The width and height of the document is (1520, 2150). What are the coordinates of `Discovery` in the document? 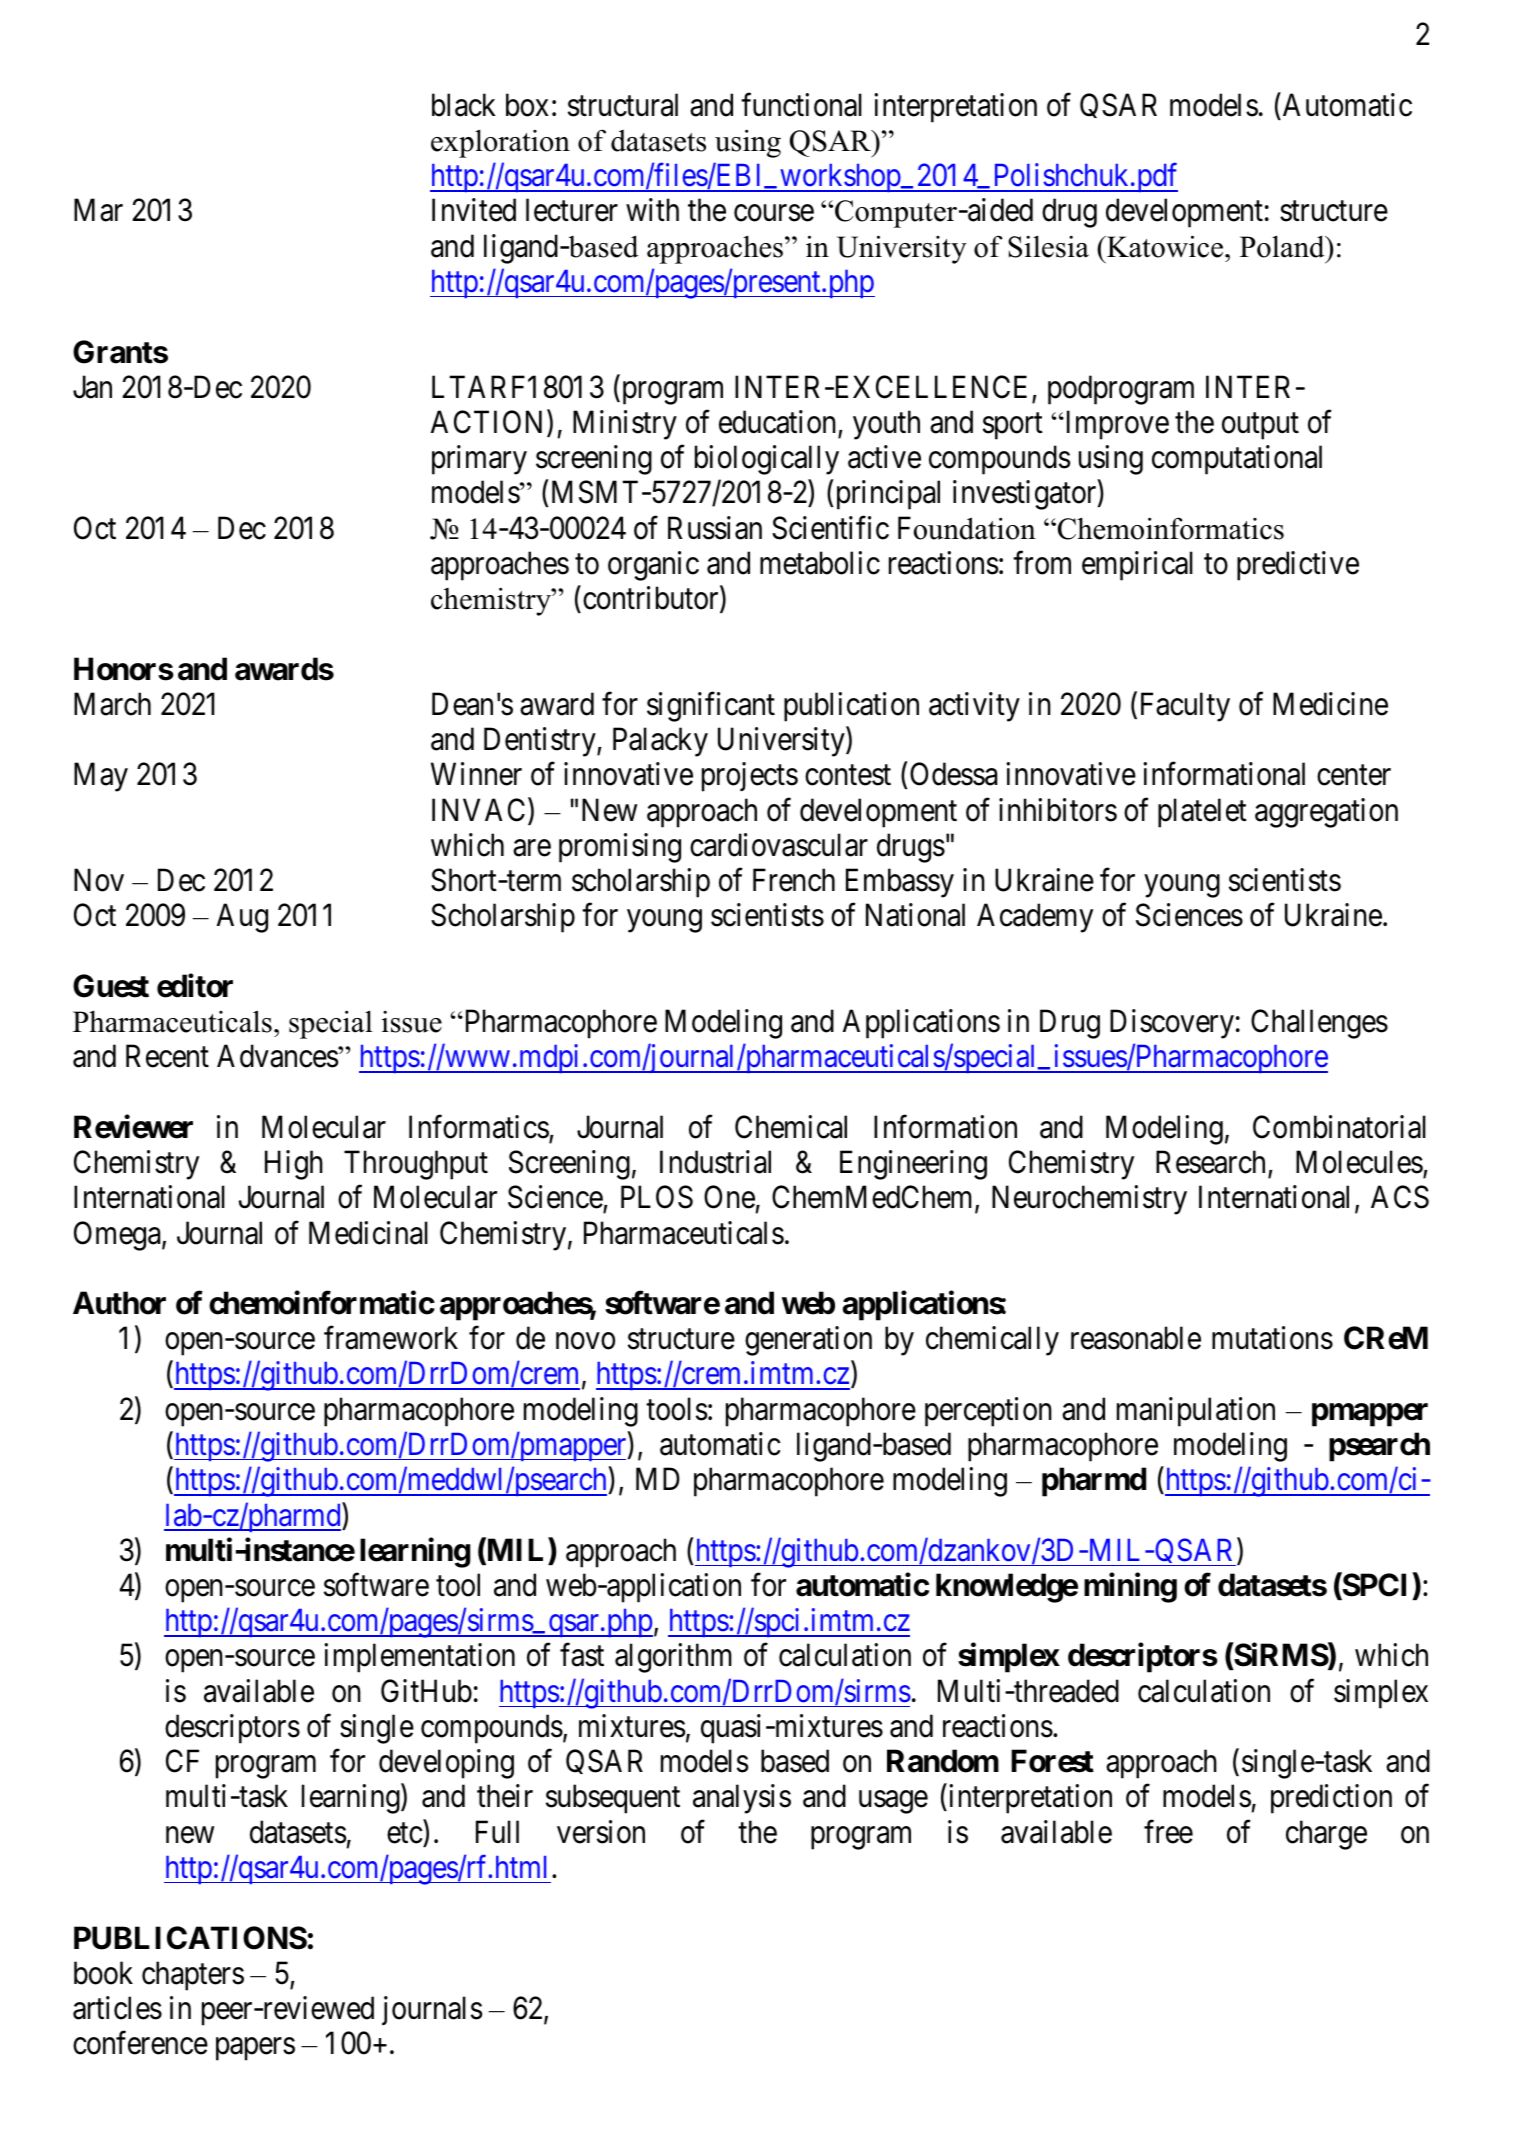 It's located at (1172, 1024).
